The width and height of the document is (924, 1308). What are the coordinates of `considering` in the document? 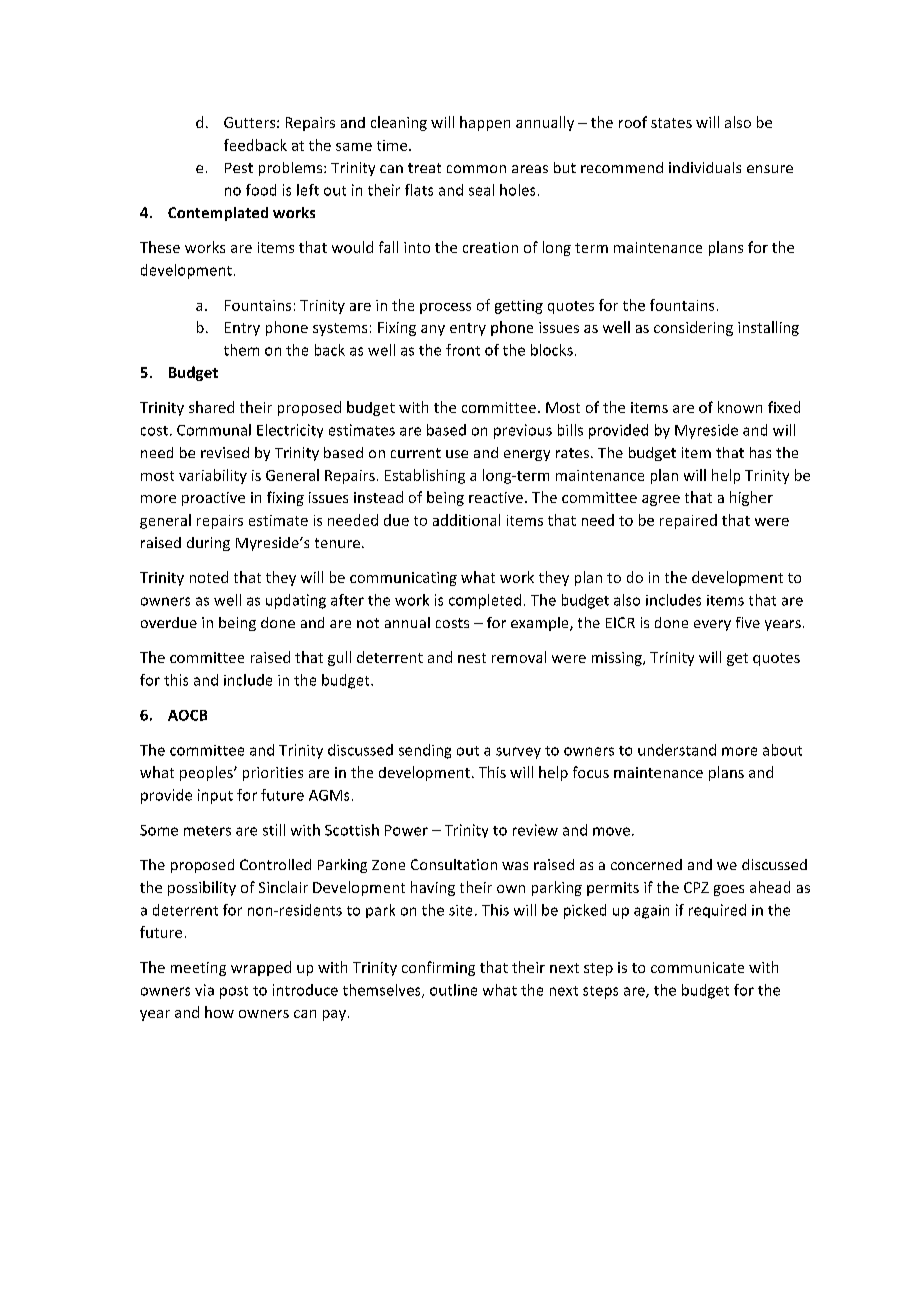 It's located at (693, 328).
